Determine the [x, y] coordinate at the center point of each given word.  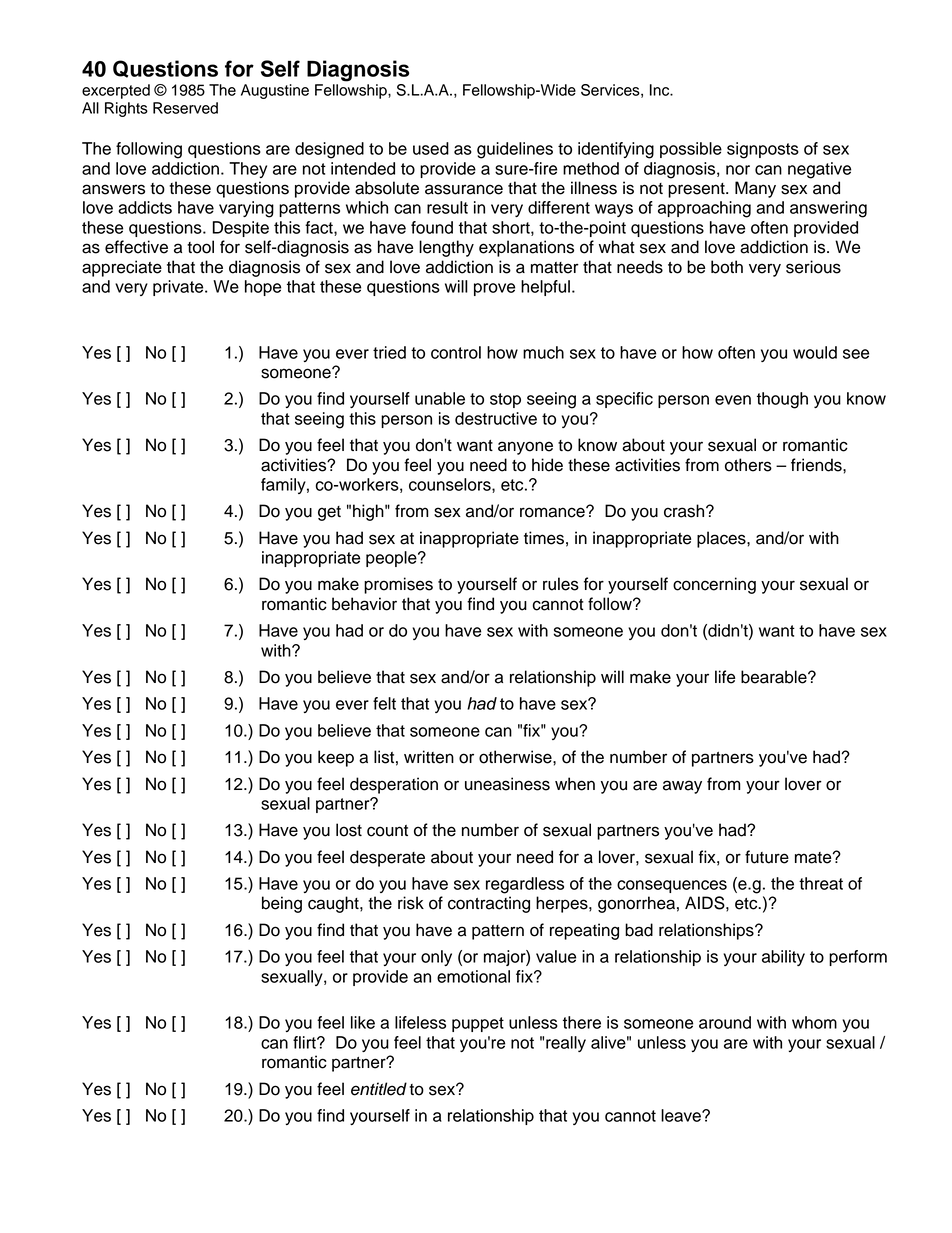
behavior [364, 604]
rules [561, 584]
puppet [478, 1024]
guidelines [515, 150]
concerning [714, 585]
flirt [305, 1042]
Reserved [185, 108]
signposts [763, 150]
